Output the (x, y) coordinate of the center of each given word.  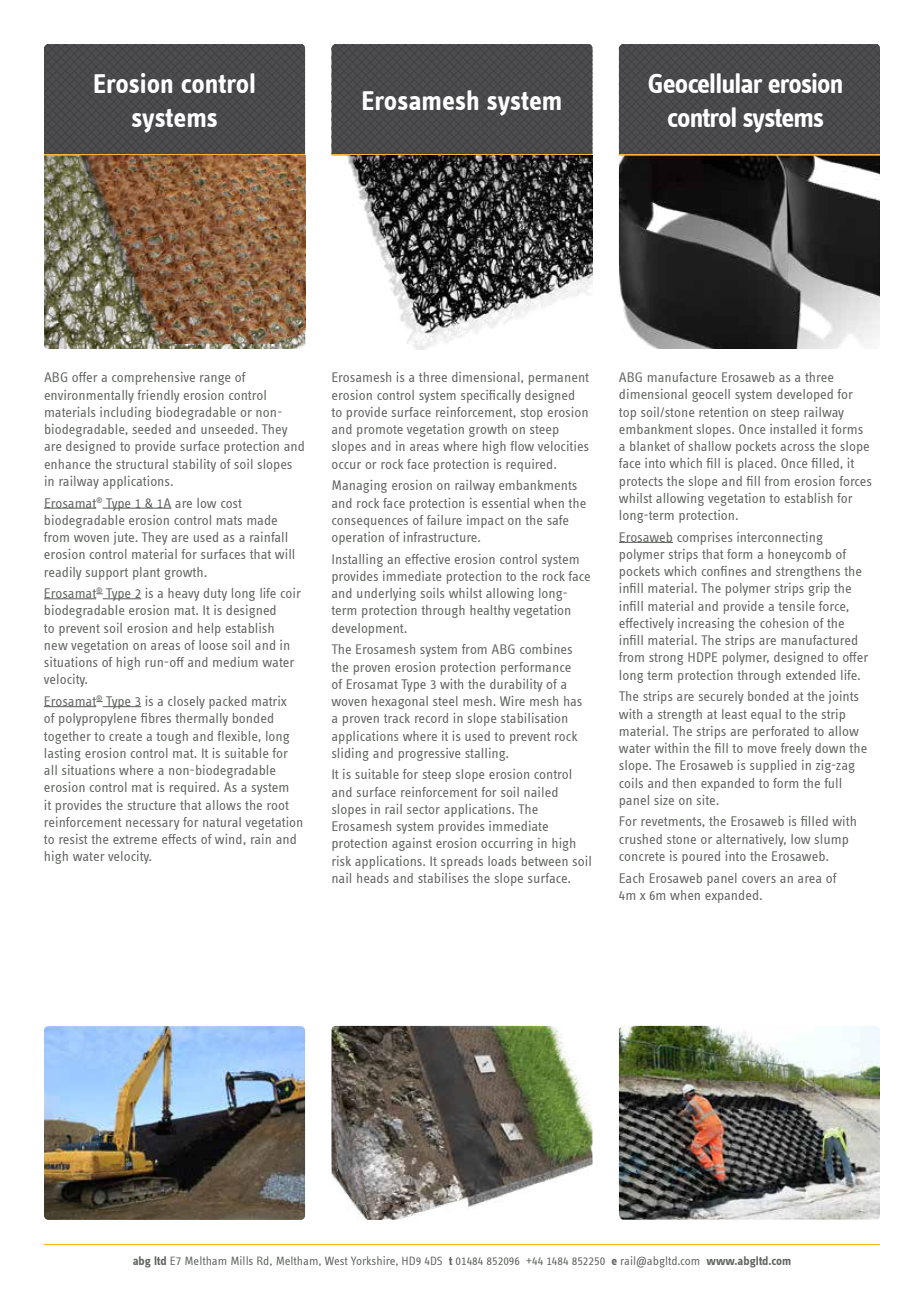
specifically (491, 396)
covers (759, 879)
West (336, 1260)
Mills (242, 1260)
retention (723, 412)
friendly (158, 396)
